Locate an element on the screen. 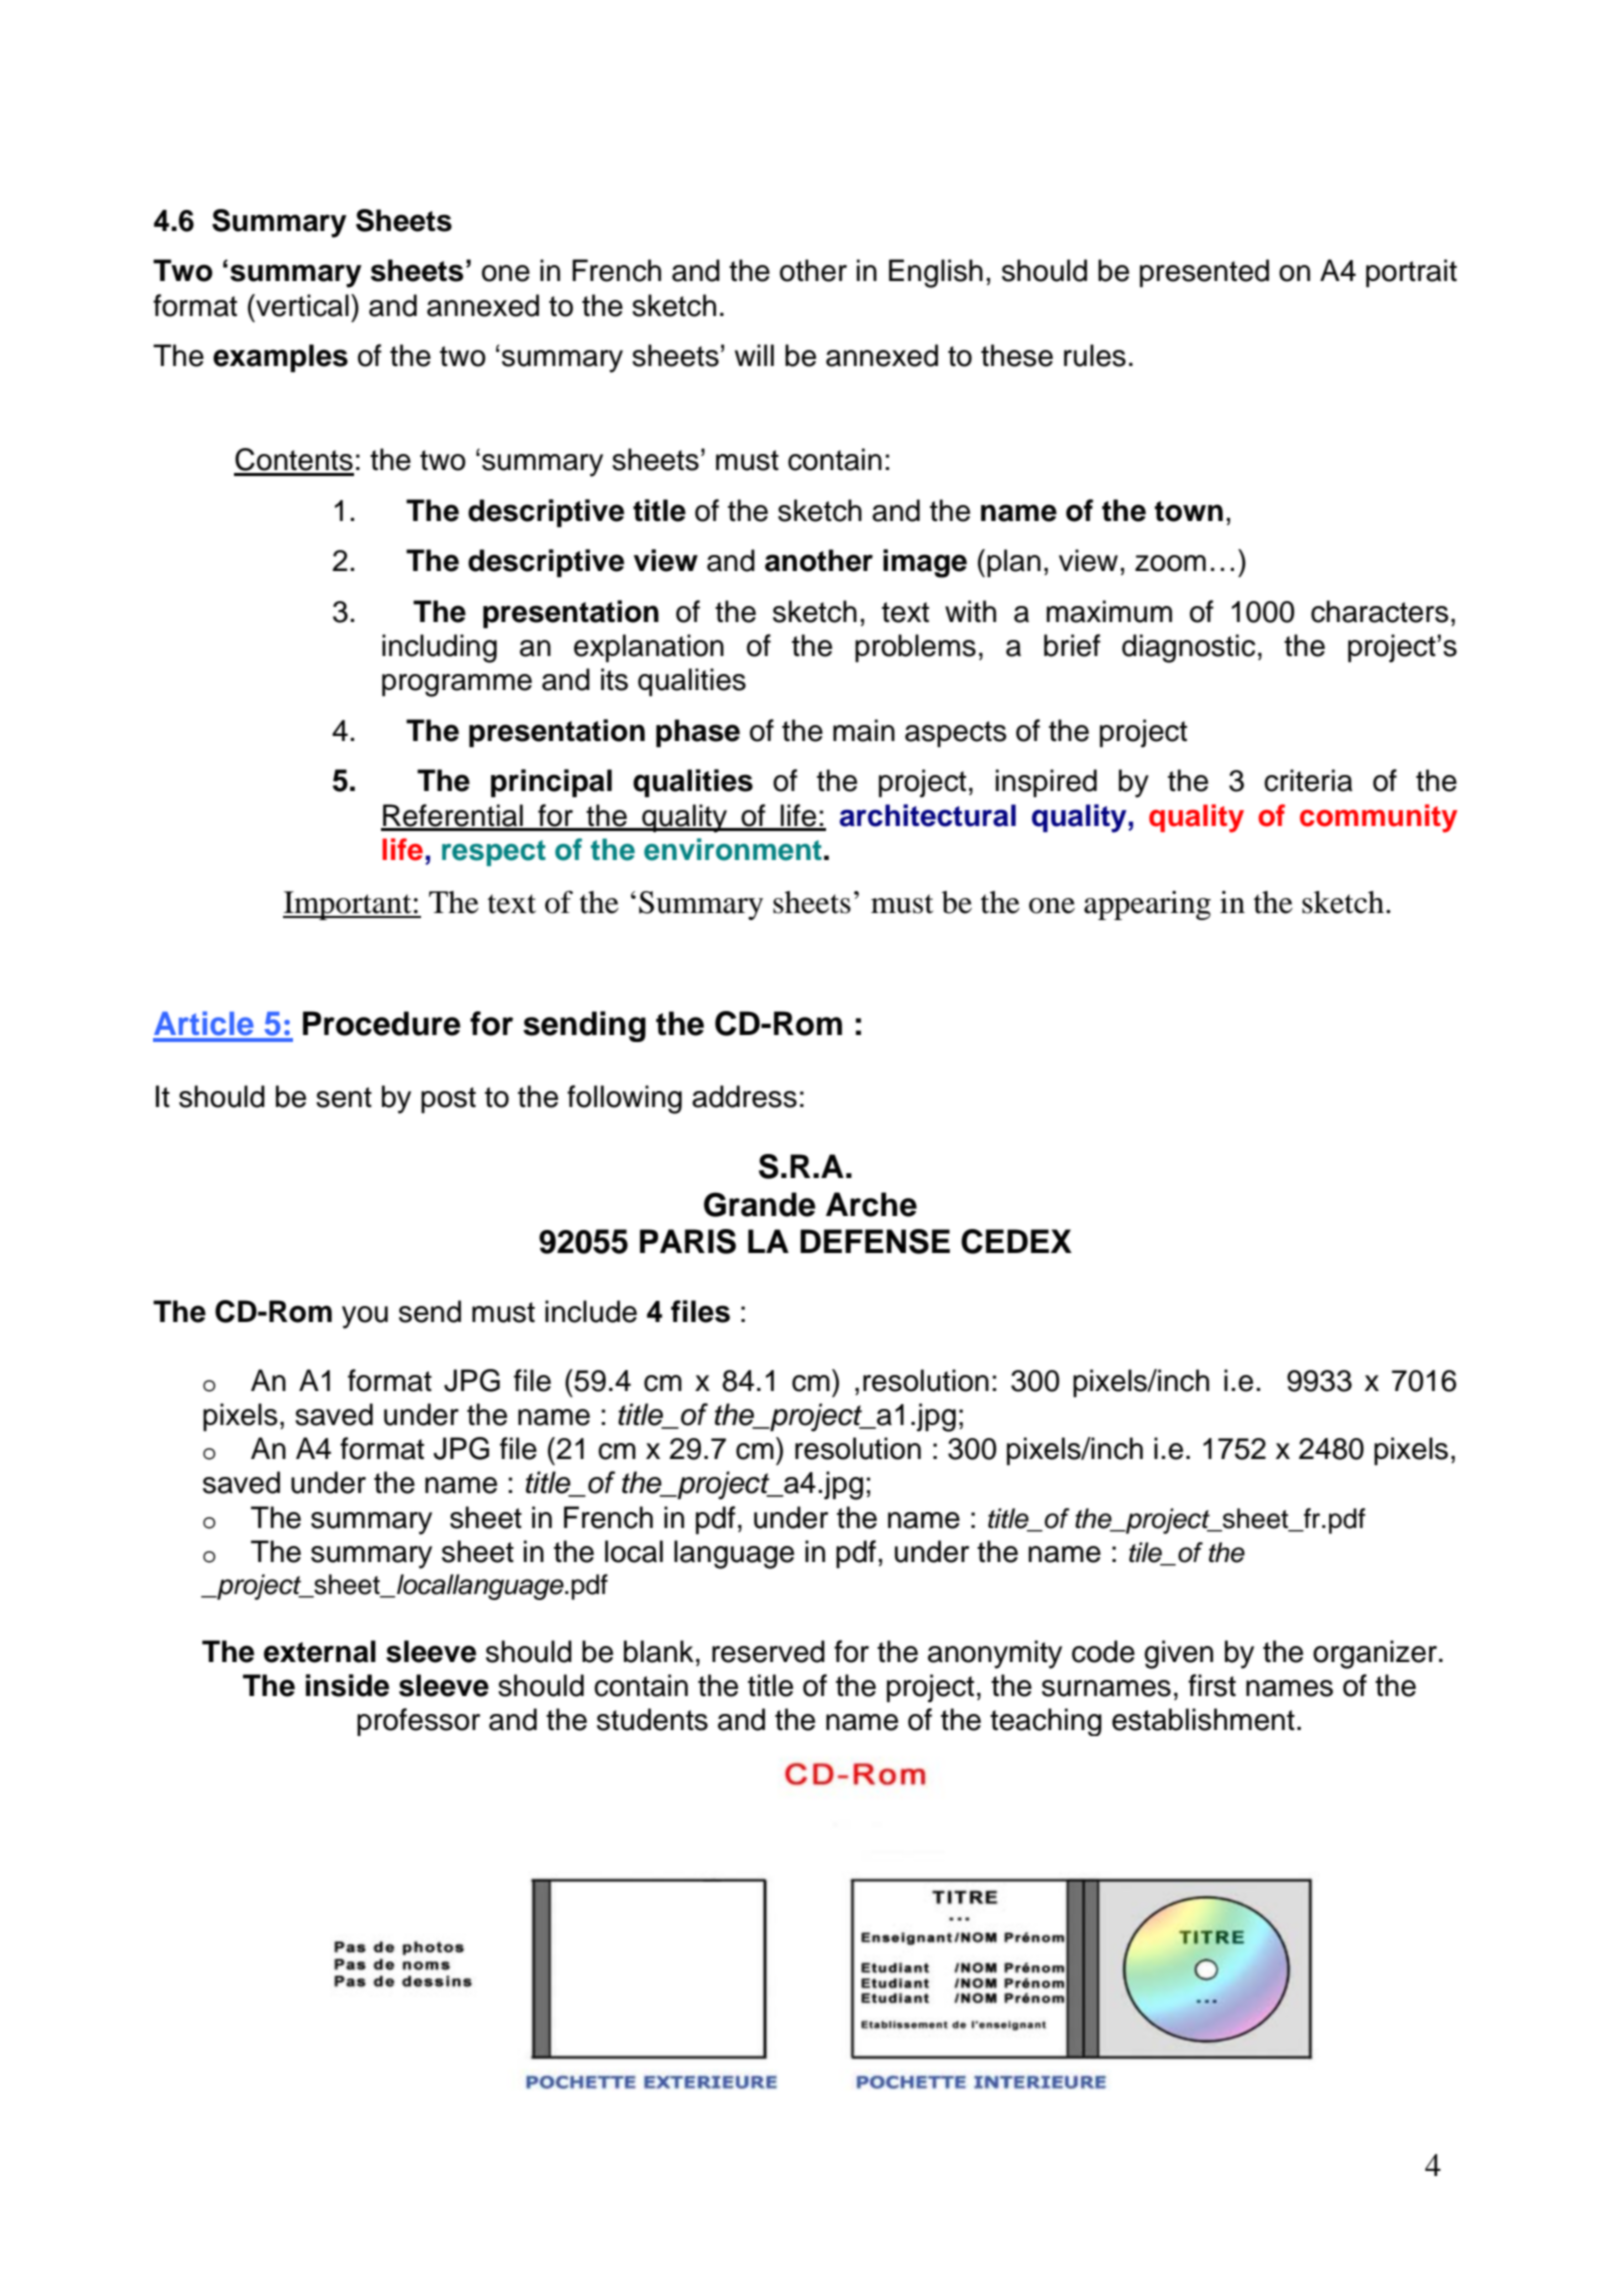 This screenshot has height=2280, width=1611. portrait is located at coordinates (1411, 273).
